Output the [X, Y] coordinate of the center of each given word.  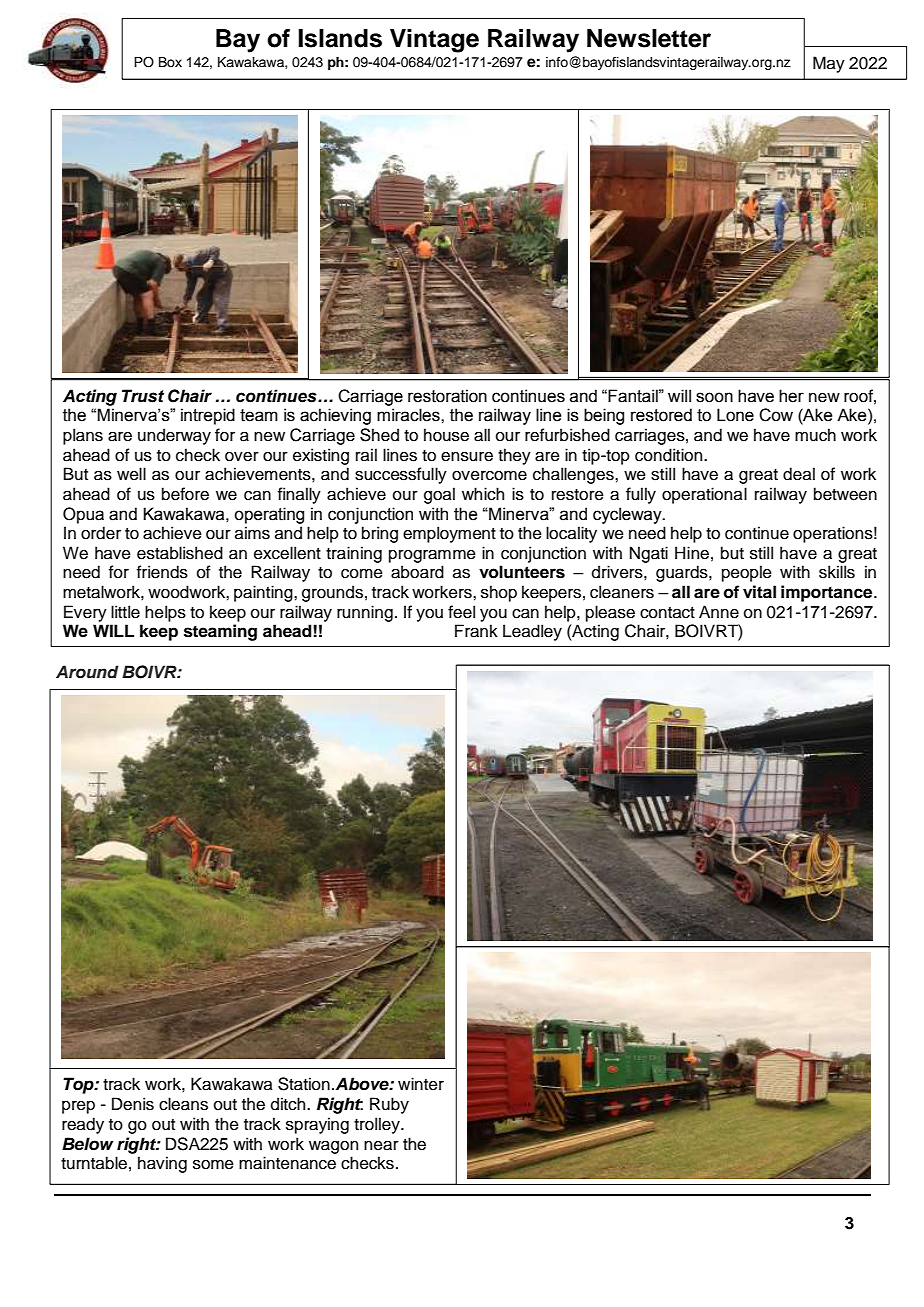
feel [461, 612]
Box [170, 62]
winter [421, 1084]
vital [759, 592]
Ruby [389, 1105]
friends [162, 572]
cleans [183, 1104]
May [829, 64]
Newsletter [649, 38]
